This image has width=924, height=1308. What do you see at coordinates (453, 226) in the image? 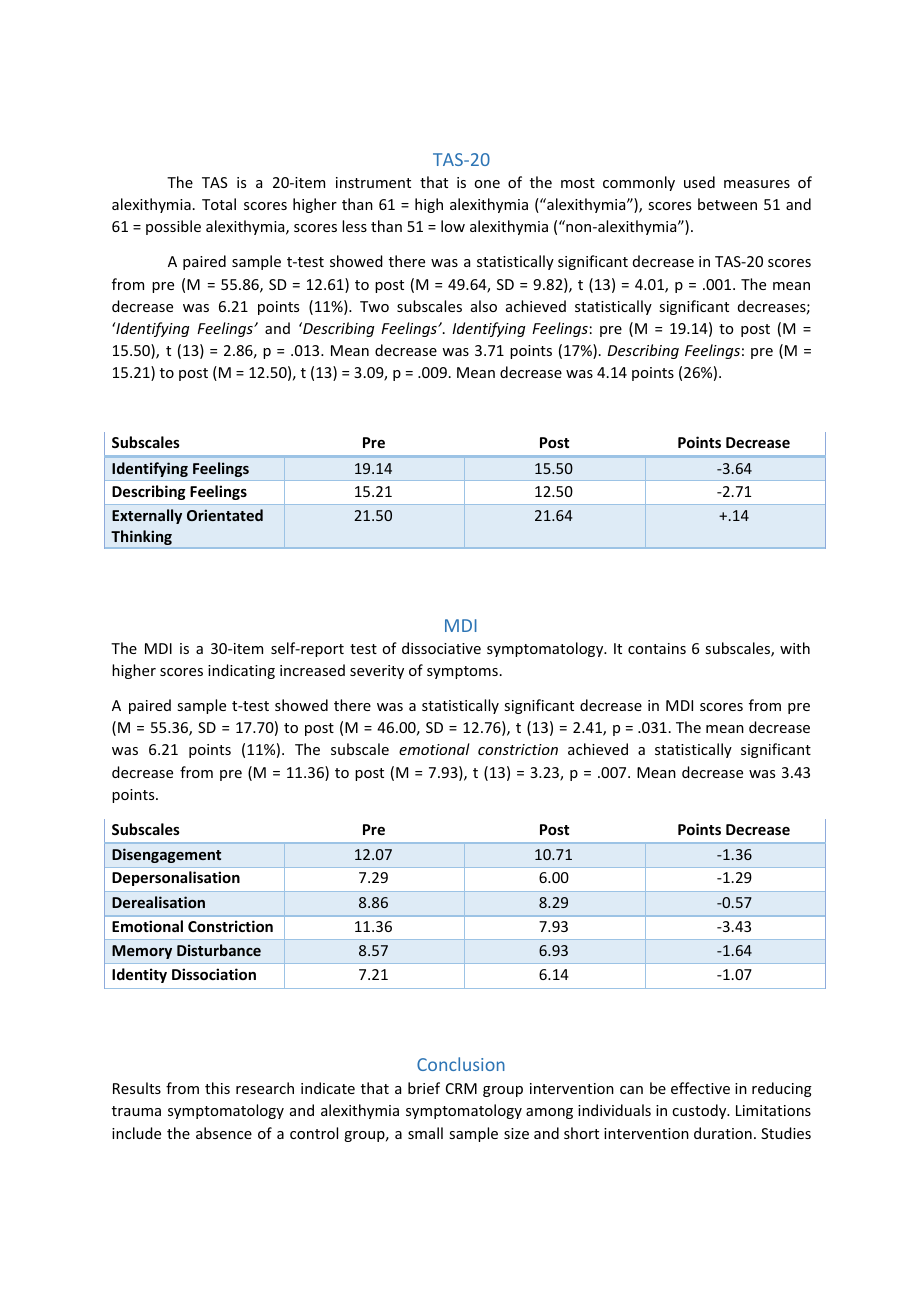
I see `low` at bounding box center [453, 226].
